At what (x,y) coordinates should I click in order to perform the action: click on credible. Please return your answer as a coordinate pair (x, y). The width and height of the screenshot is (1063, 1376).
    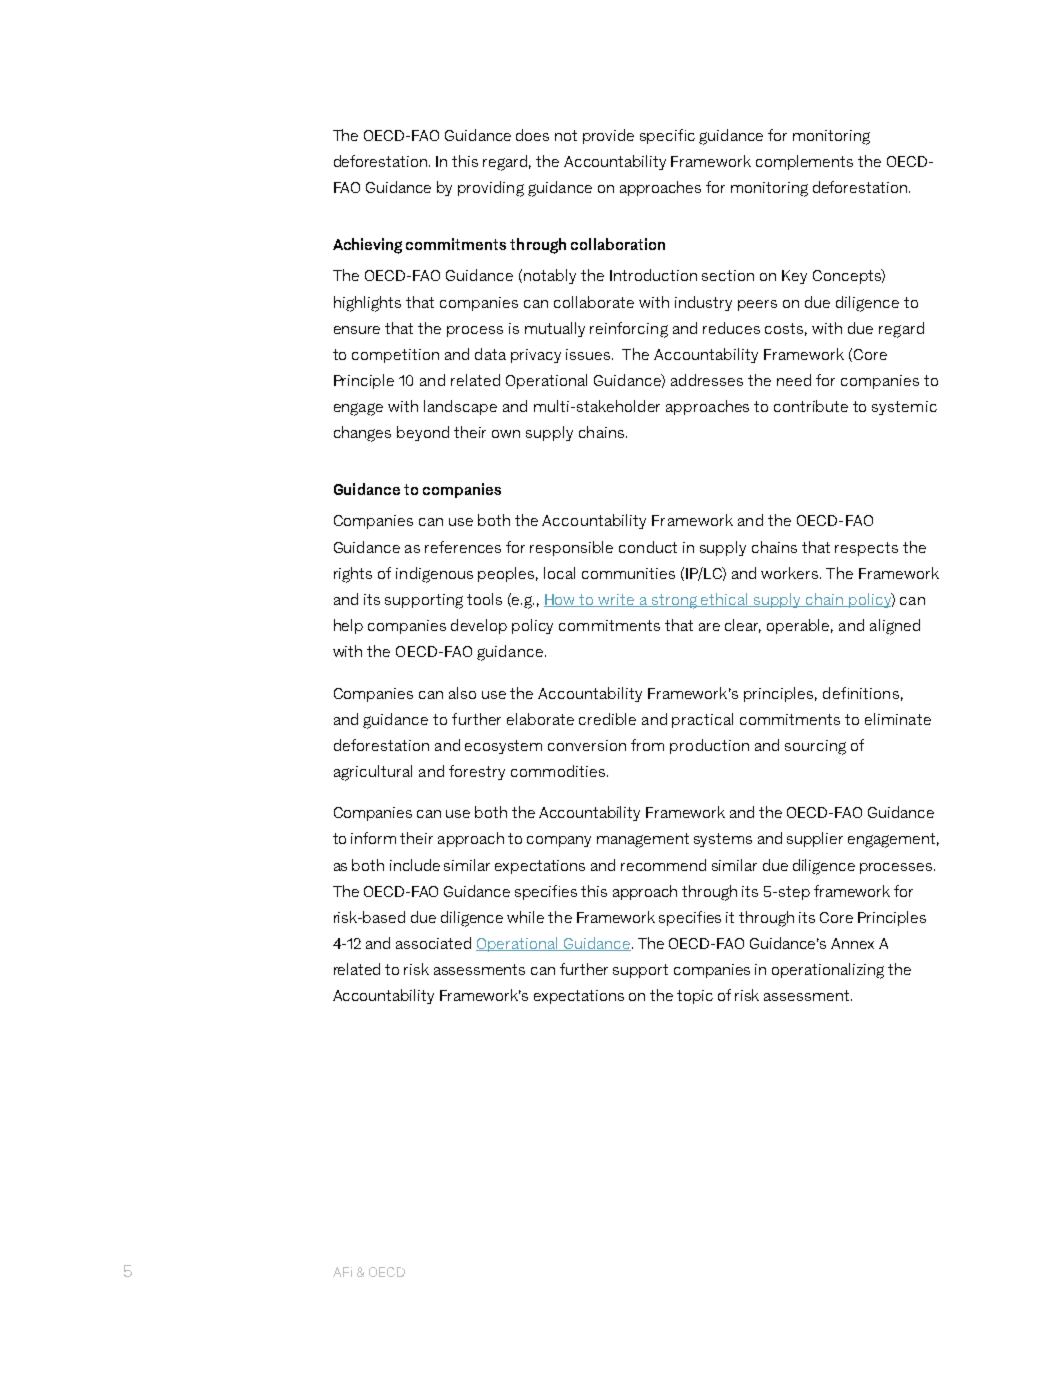
    Looking at the image, I should click on (607, 719).
